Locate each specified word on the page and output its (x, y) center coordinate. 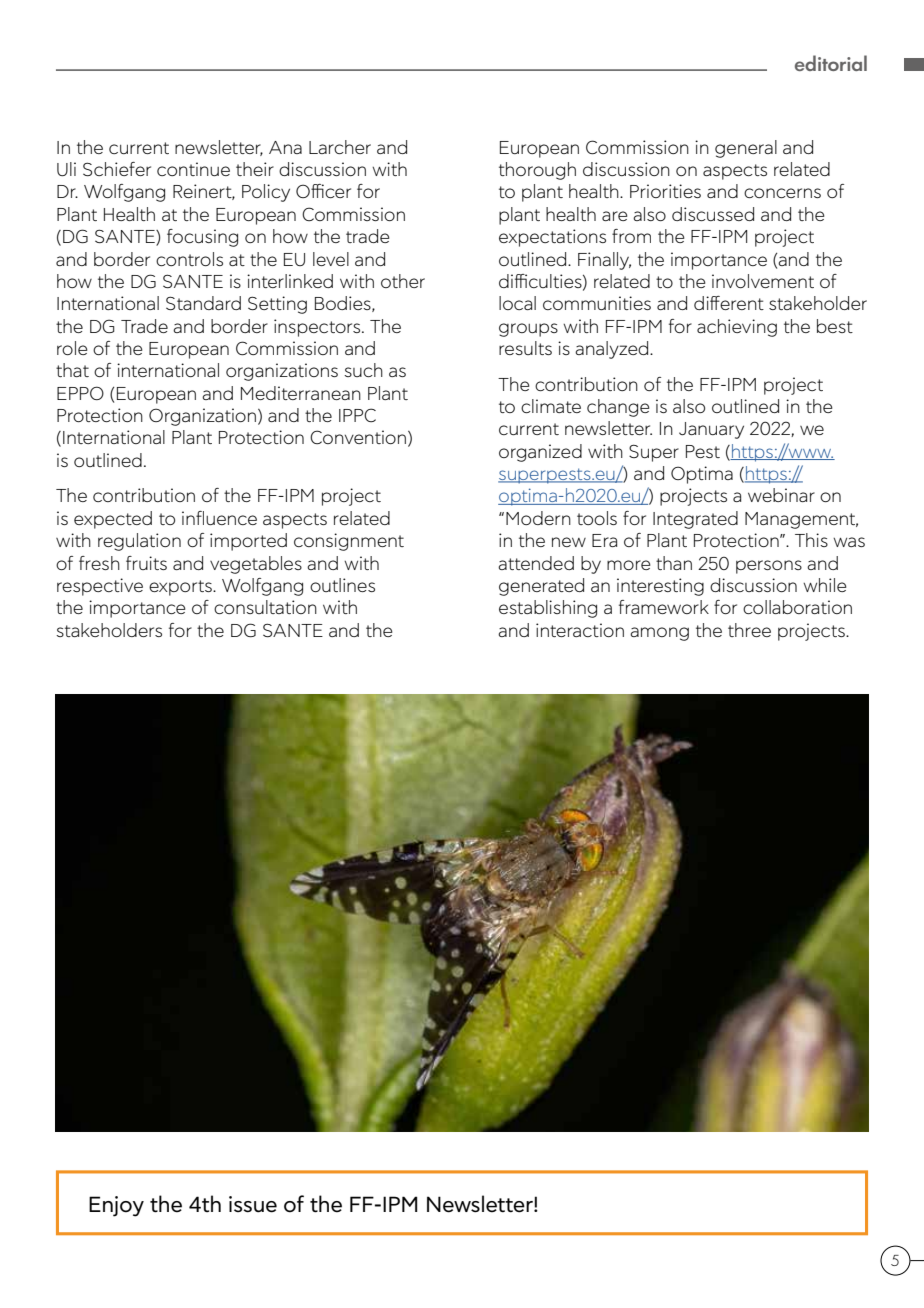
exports (181, 588)
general (746, 149)
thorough (537, 171)
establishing (548, 609)
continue (193, 169)
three (749, 630)
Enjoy (116, 1206)
